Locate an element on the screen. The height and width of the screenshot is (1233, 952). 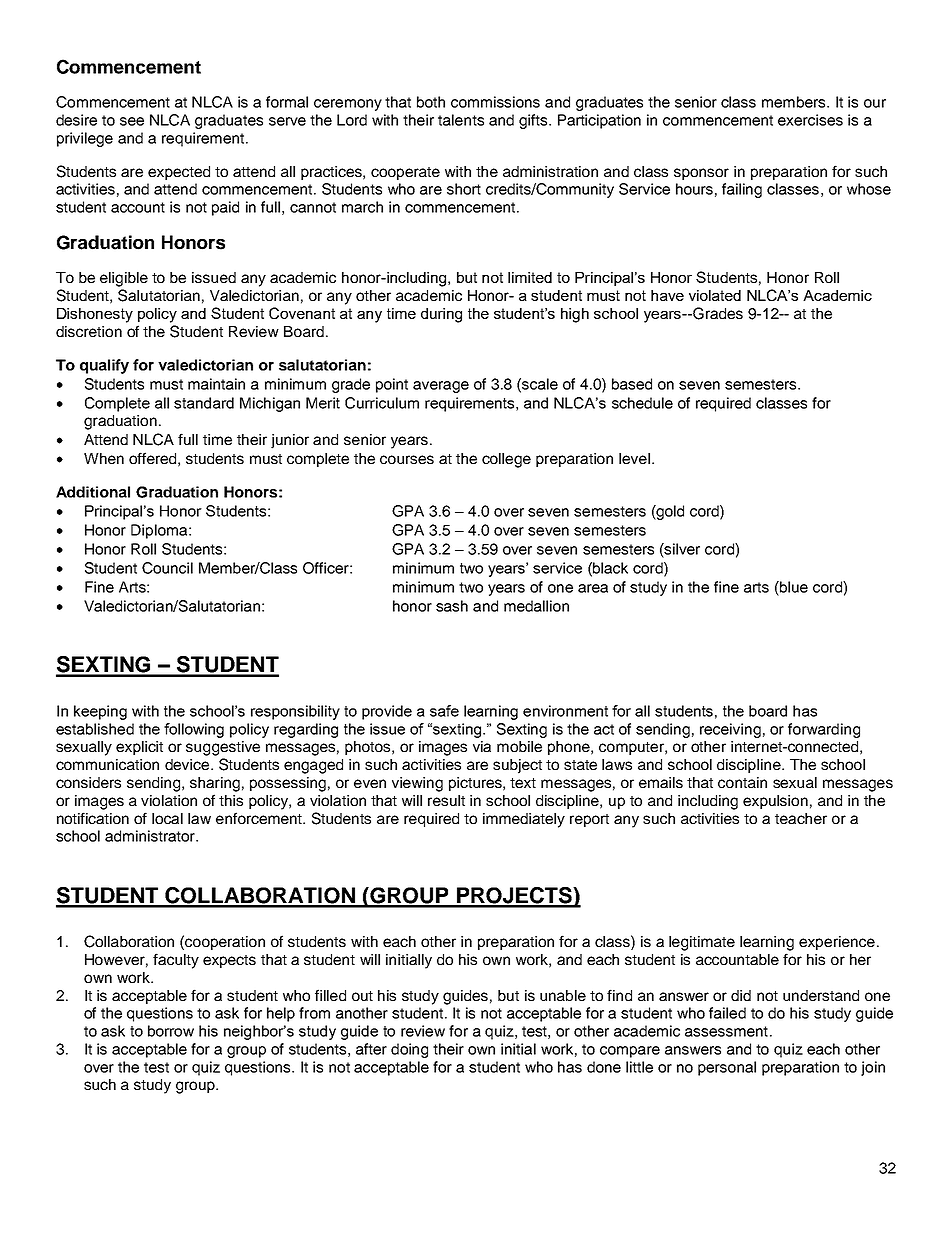
standard is located at coordinates (204, 403).
